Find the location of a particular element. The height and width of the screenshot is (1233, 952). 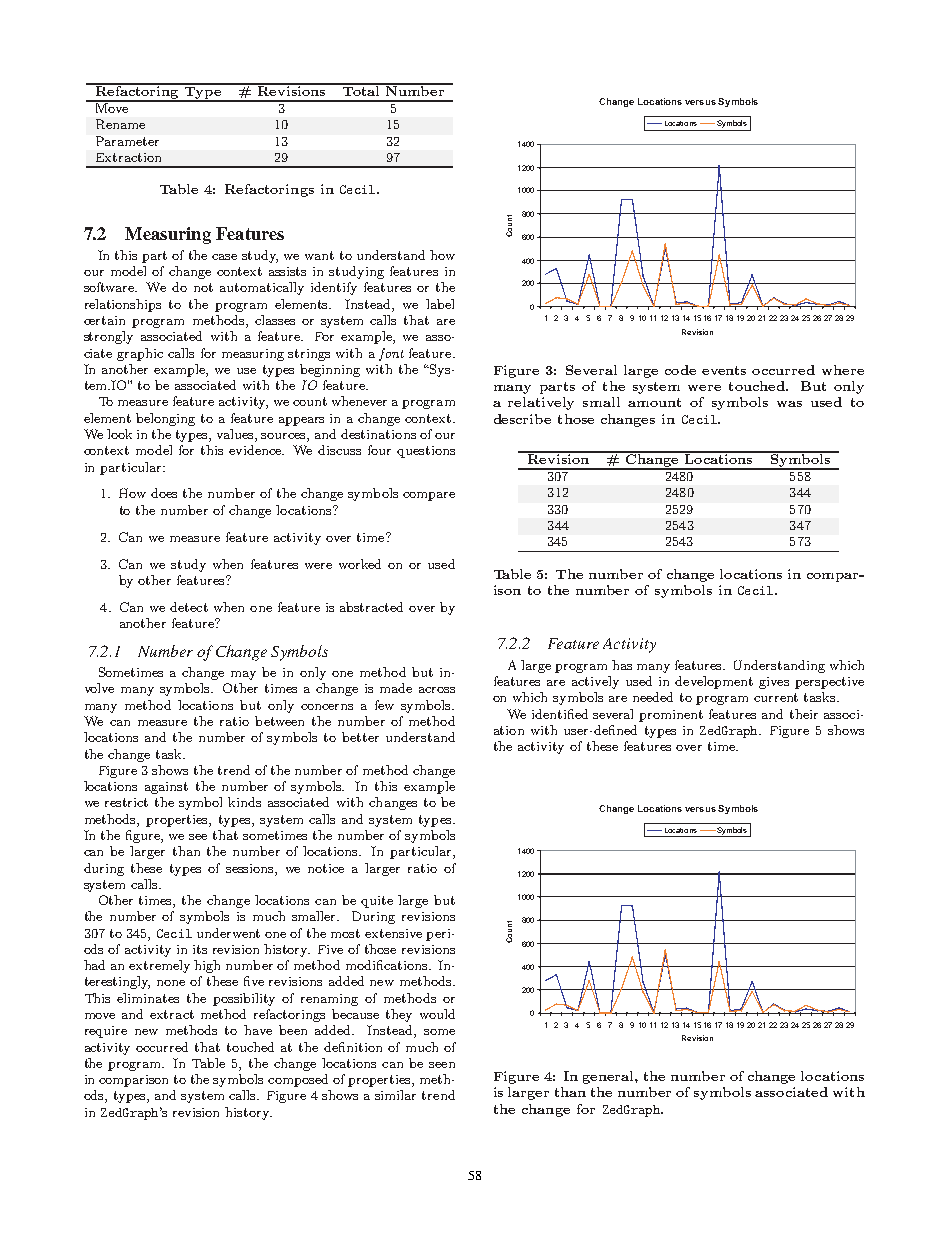

events is located at coordinates (724, 370).
